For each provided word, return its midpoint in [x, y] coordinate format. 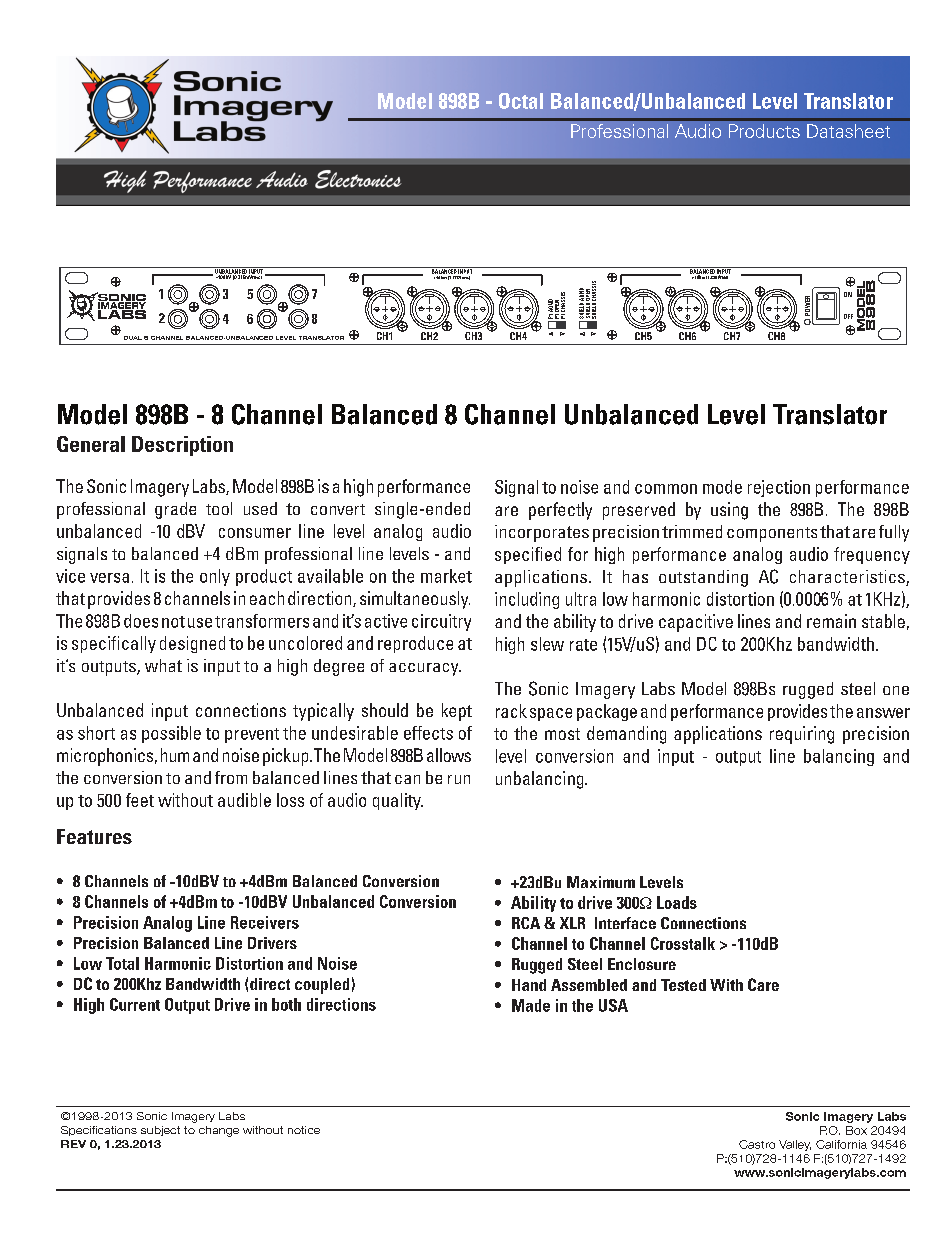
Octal [521, 101]
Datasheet [848, 131]
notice [304, 1130]
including [527, 600]
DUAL [133, 338]
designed [192, 644]
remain [831, 621]
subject [160, 1131]
